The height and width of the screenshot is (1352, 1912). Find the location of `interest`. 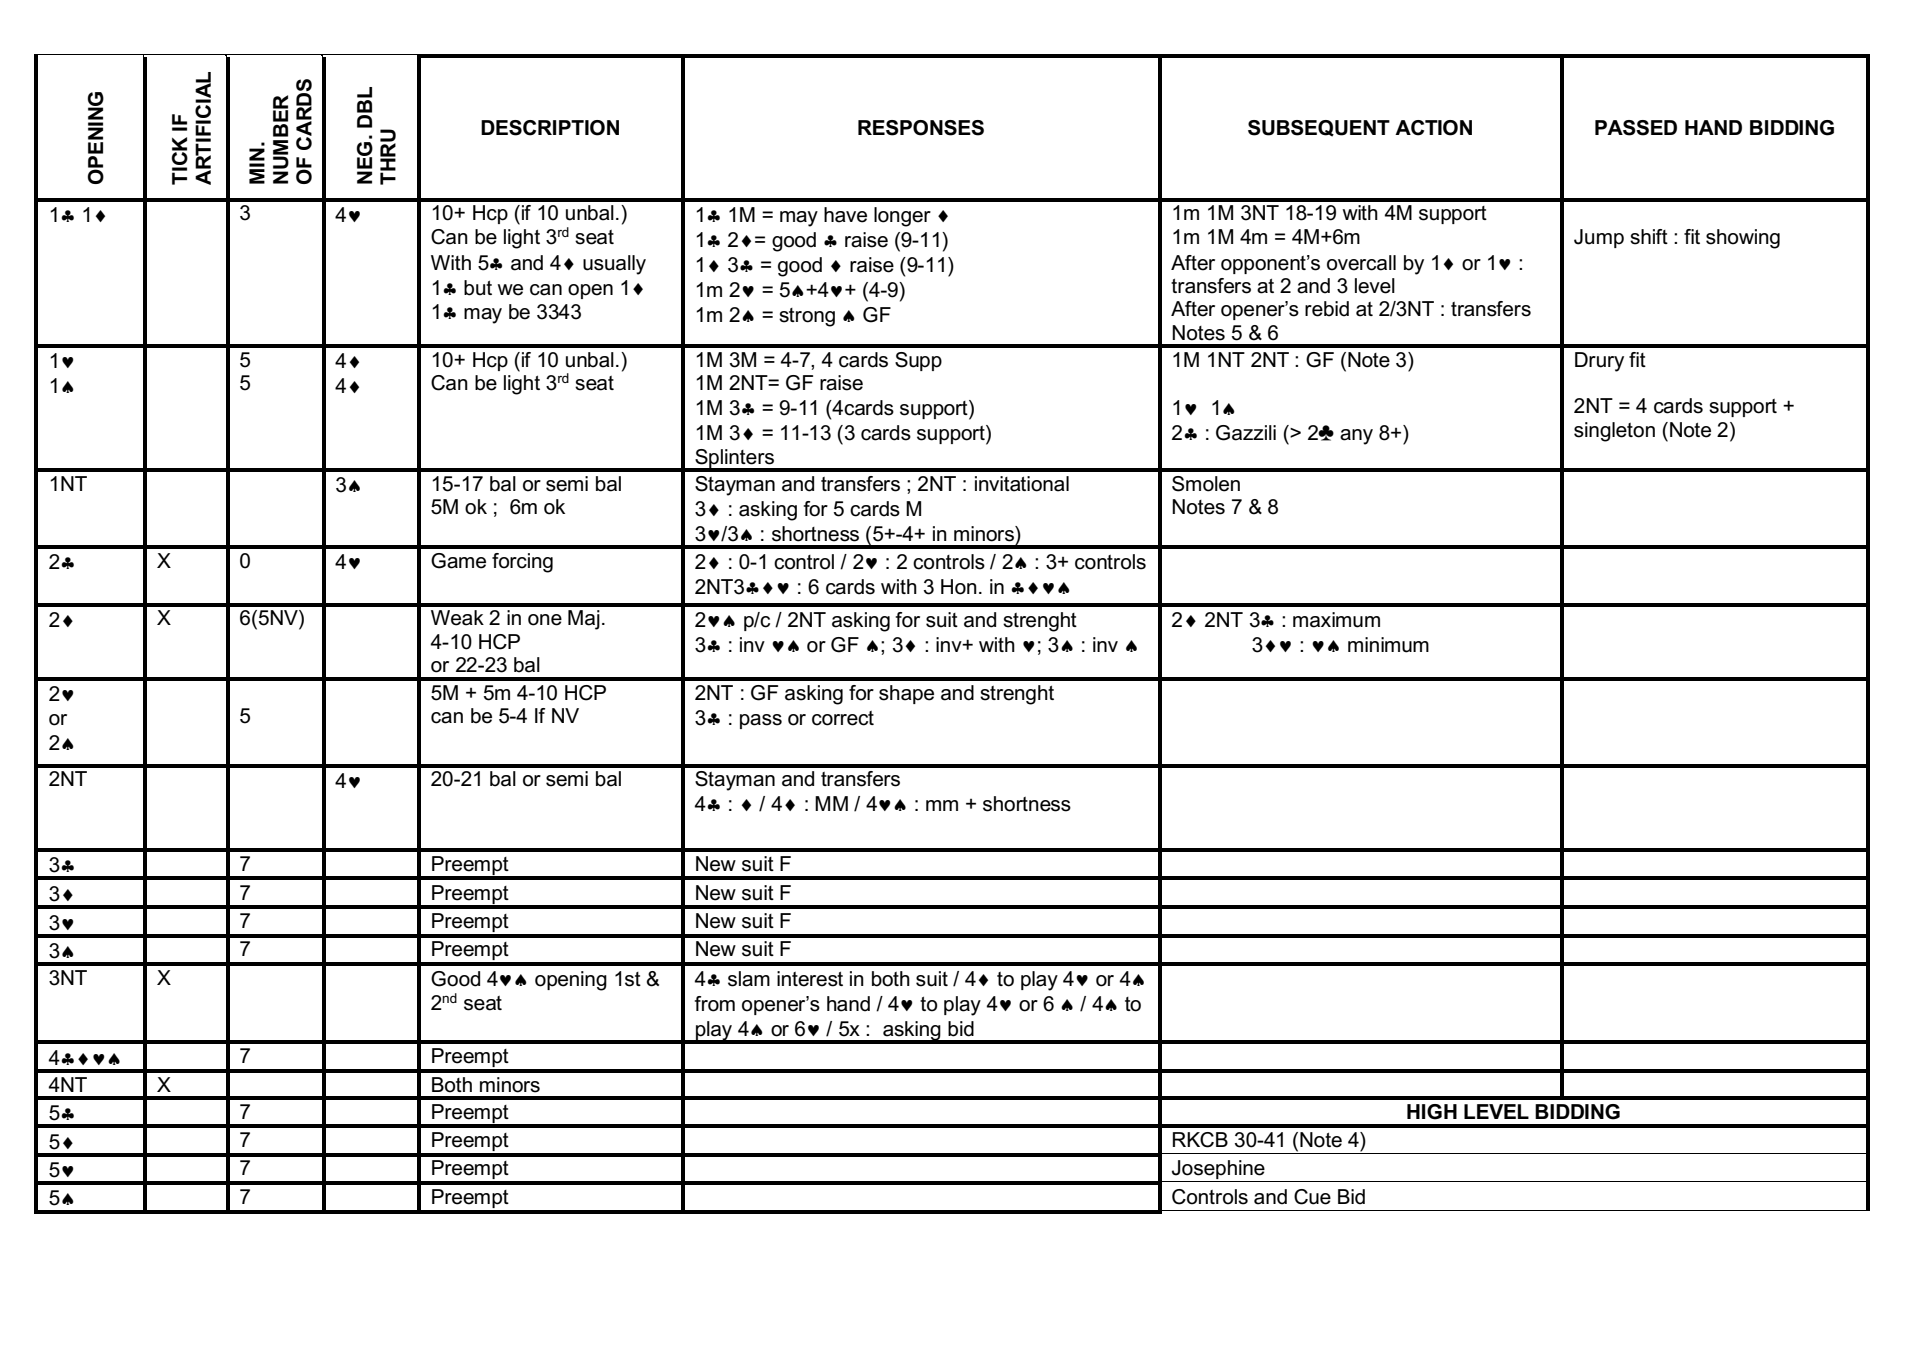

interest is located at coordinates (810, 979).
